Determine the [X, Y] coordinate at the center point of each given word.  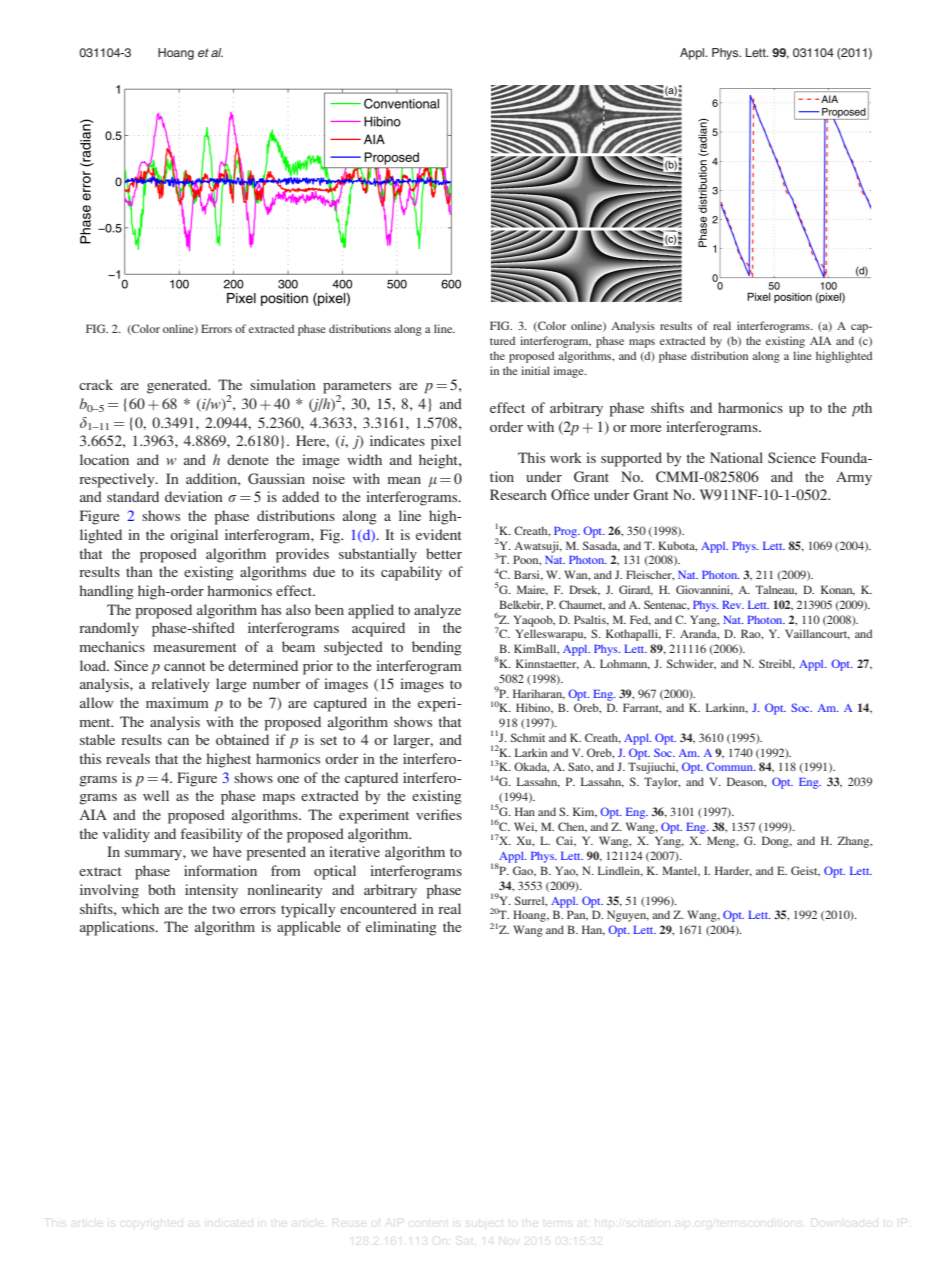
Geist [805, 871]
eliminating [401, 928]
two [223, 909]
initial [535, 370]
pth [862, 409]
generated [178, 386]
